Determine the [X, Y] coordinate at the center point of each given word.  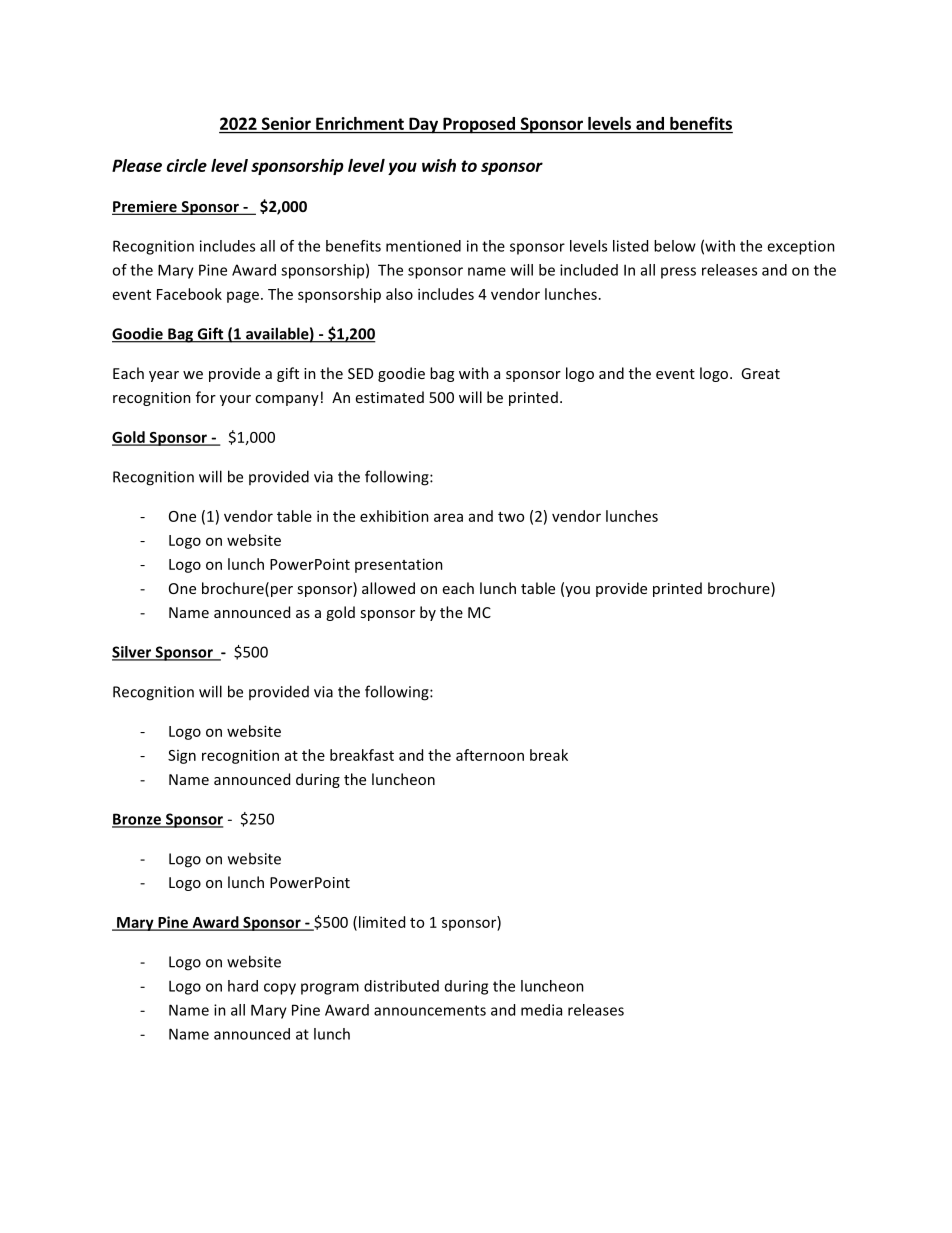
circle [187, 165]
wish [439, 165]
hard [243, 986]
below [675, 246]
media [541, 1010]
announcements [430, 1010]
